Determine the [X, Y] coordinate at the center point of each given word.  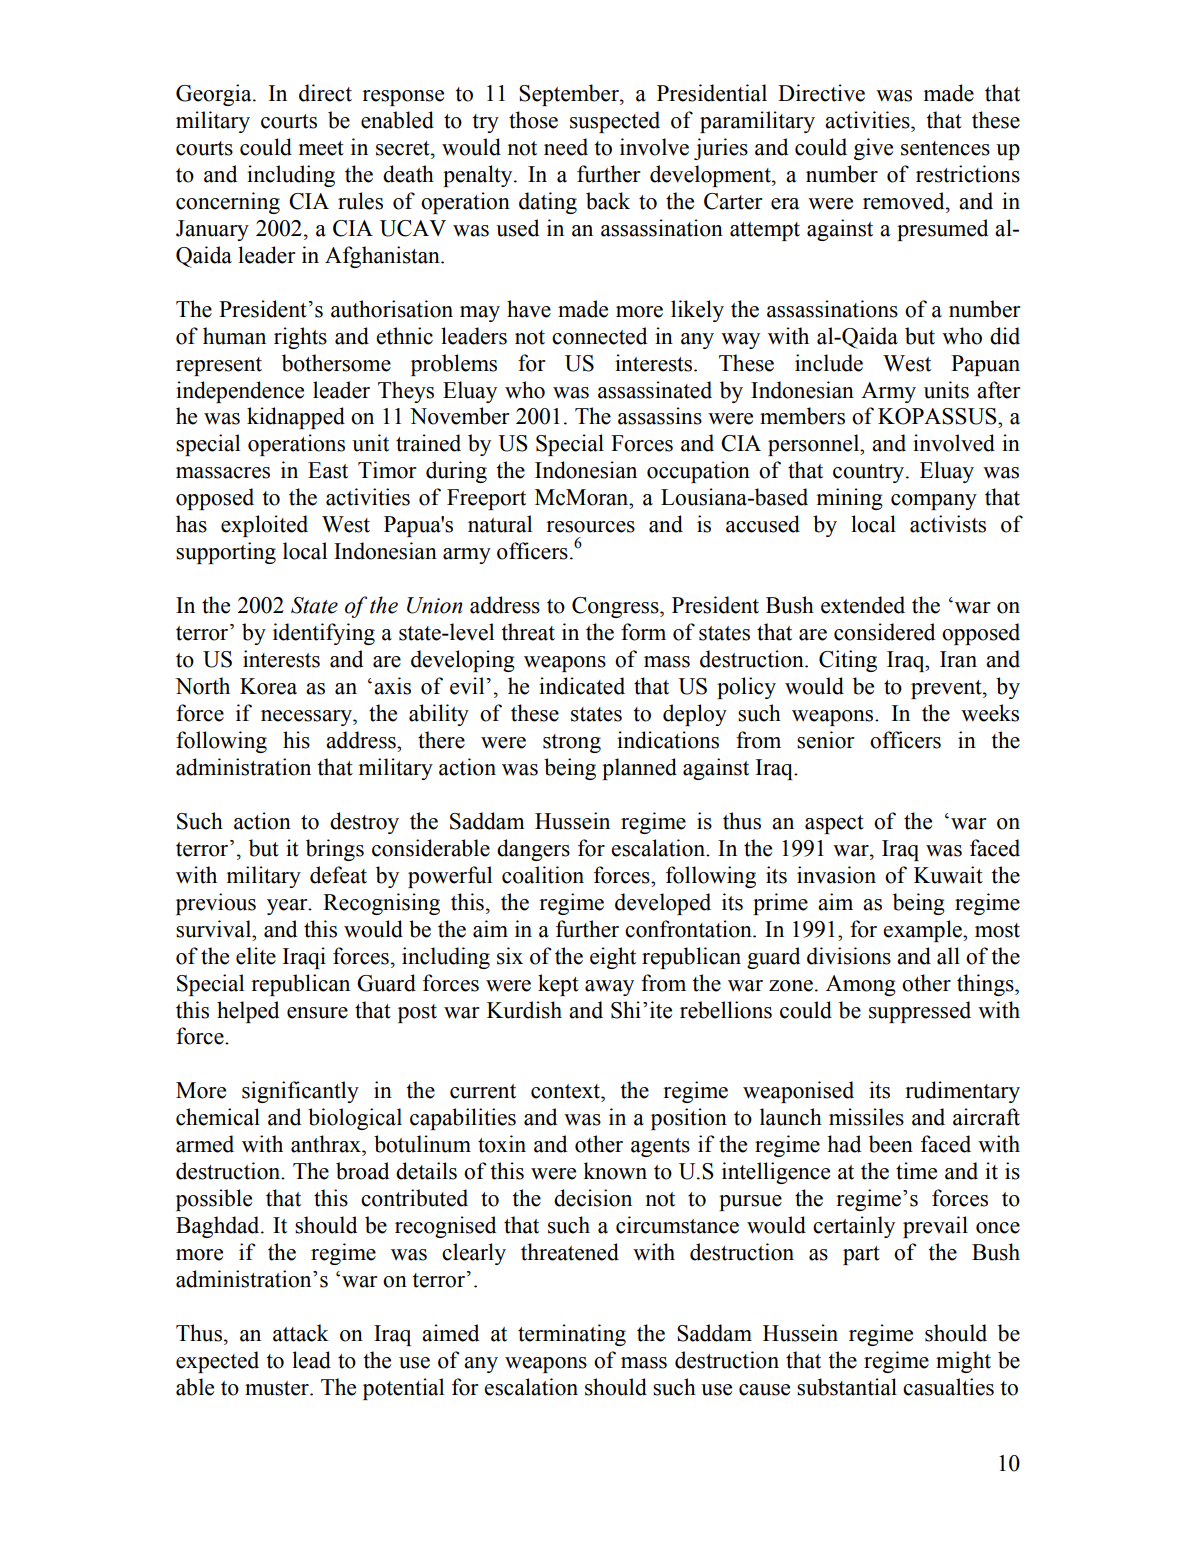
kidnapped [296, 418]
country [870, 473]
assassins [660, 416]
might [963, 1362]
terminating [572, 1335]
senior [825, 740]
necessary [307, 718]
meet [321, 148]
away [609, 988]
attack [301, 1333]
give [873, 149]
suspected [615, 122]
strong [572, 743]
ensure [317, 1013]
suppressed [920, 1012]
